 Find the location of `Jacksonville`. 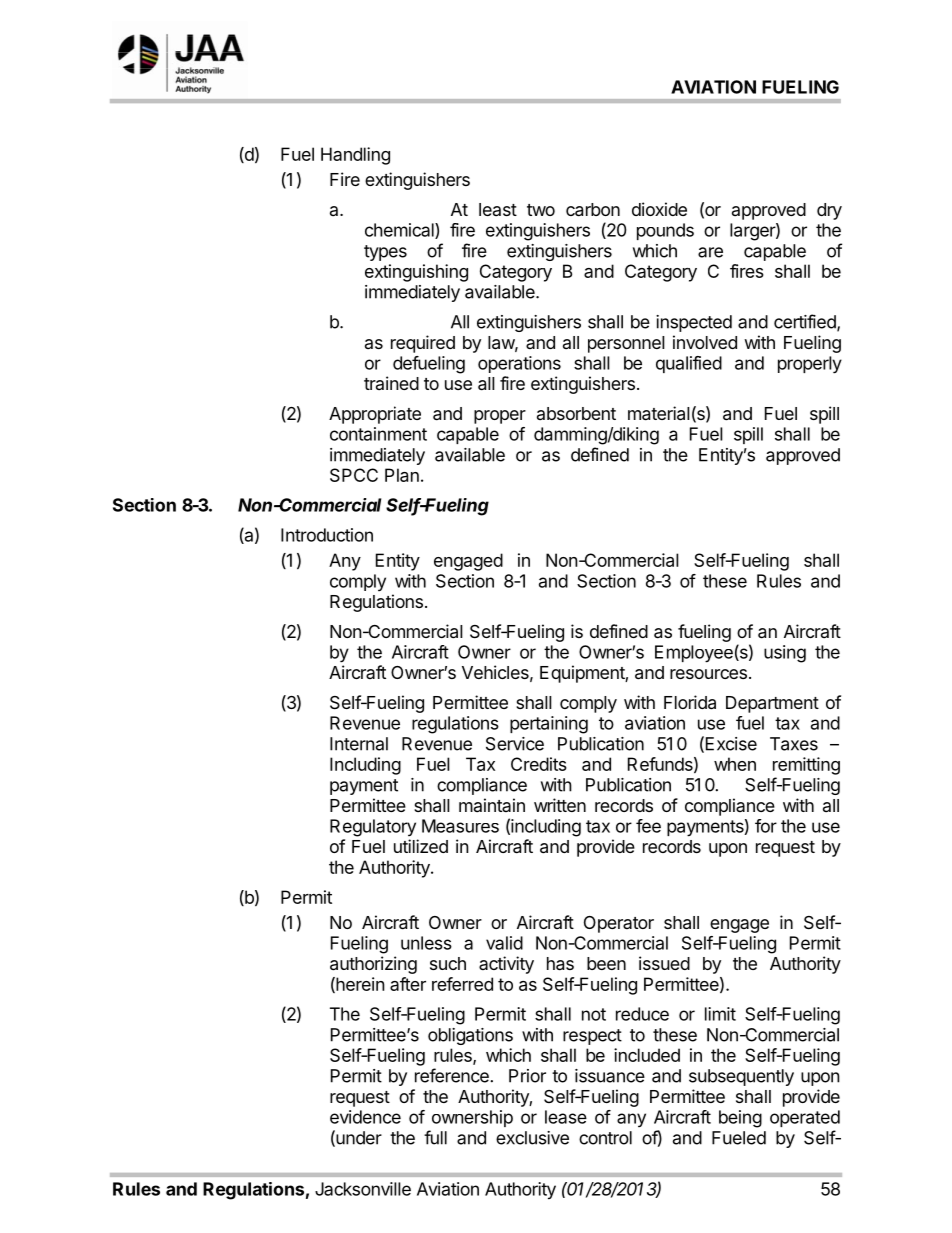

Jacksonville is located at coordinates (363, 1189).
